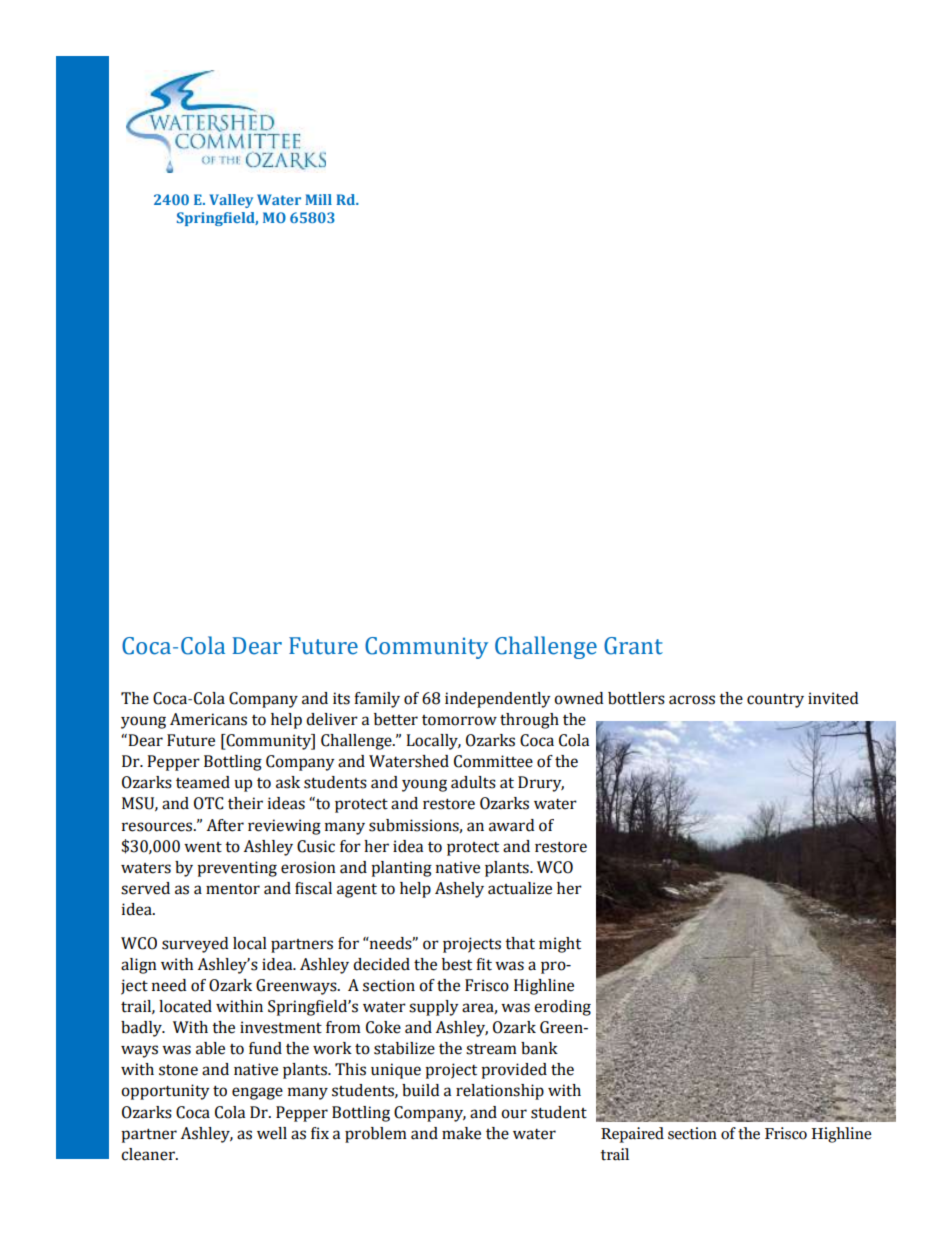  I want to click on Mill, so click(318, 199).
